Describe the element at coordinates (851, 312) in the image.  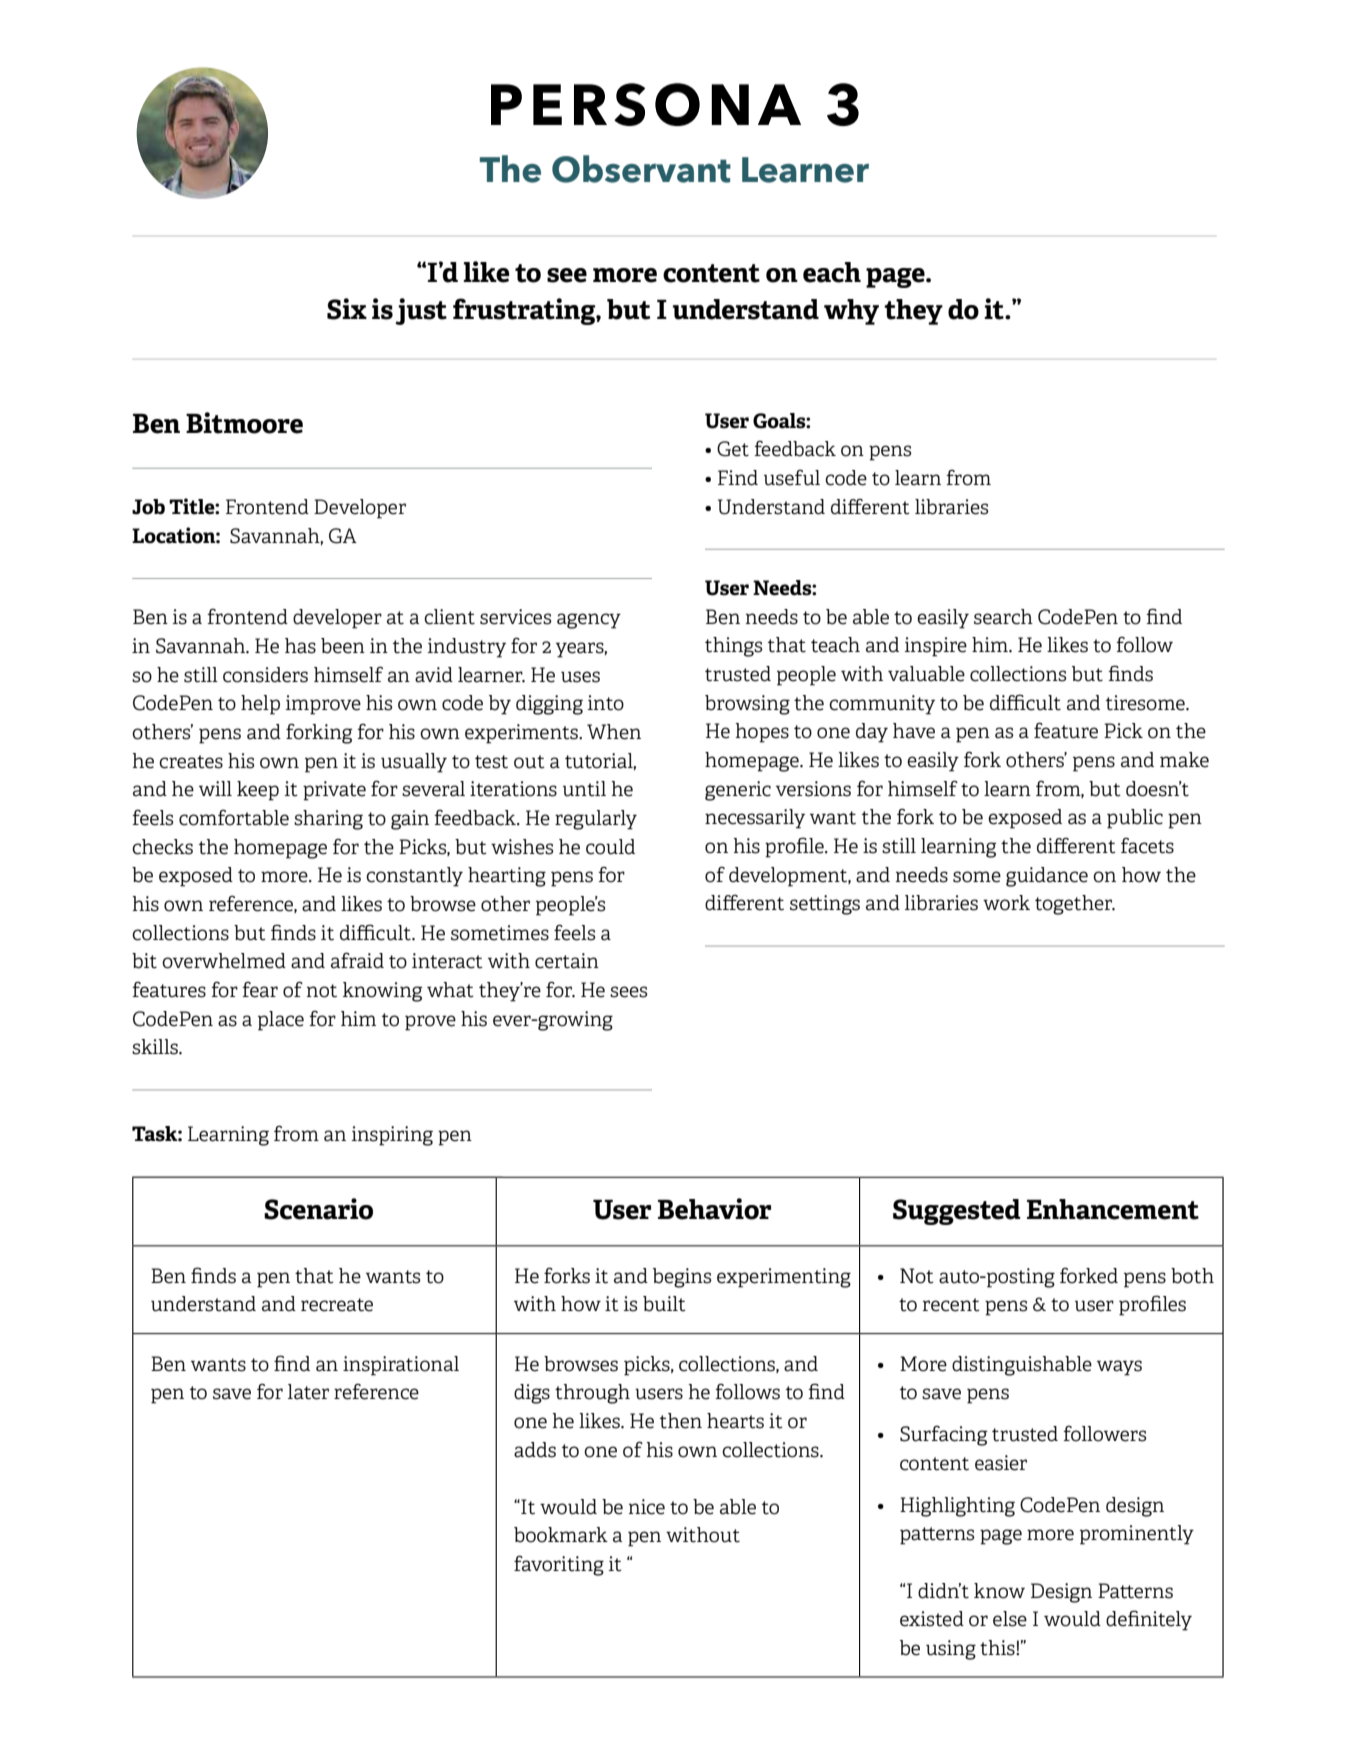
I see `why` at that location.
